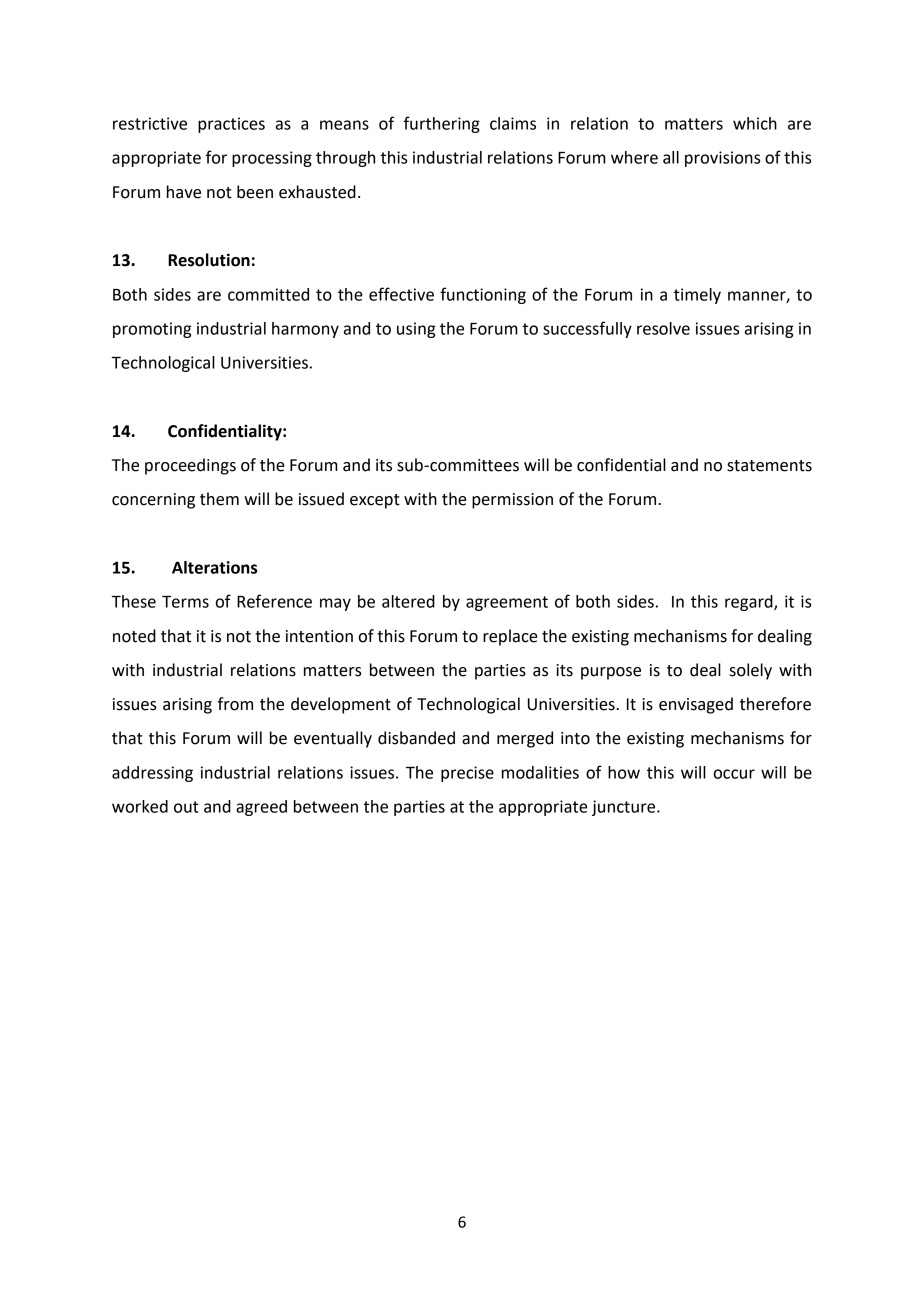  What do you see at coordinates (442, 124) in the screenshot?
I see `furthering` at bounding box center [442, 124].
